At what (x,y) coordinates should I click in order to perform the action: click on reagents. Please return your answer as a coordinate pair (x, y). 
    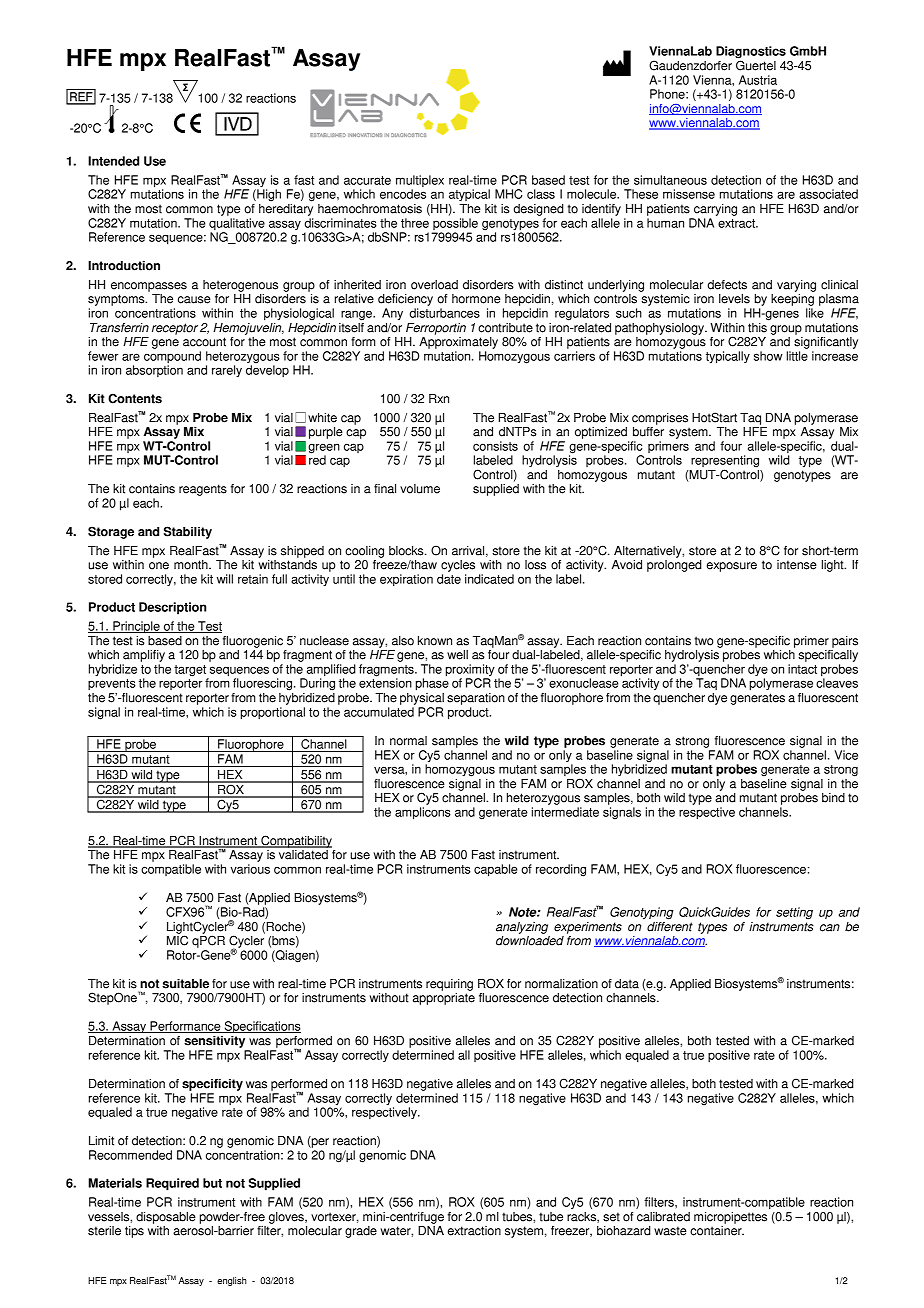
    Looking at the image, I should click on (203, 490).
